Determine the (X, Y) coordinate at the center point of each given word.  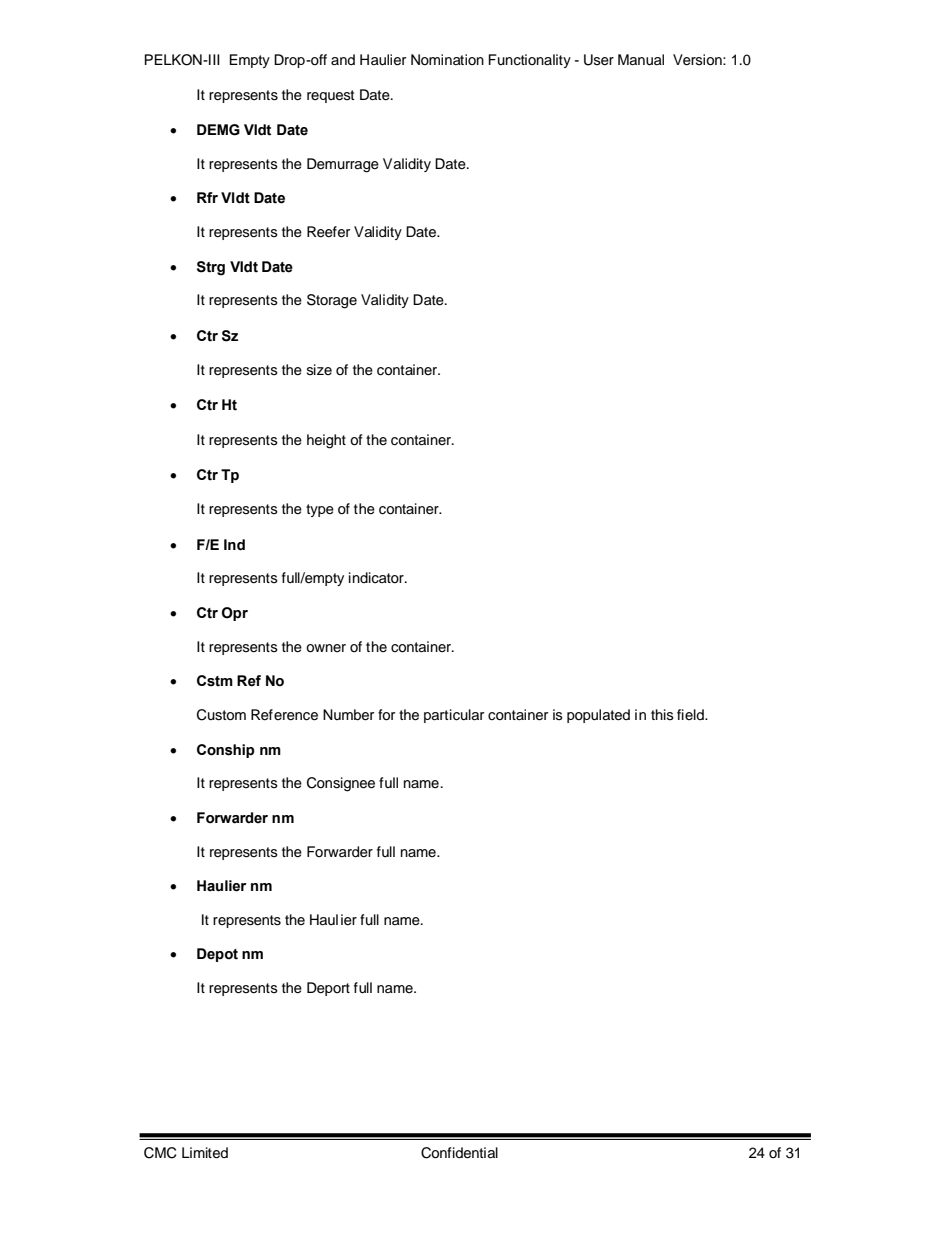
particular (454, 716)
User (599, 60)
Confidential (459, 1153)
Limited (205, 1153)
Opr (235, 614)
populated (598, 716)
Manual (641, 60)
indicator (377, 578)
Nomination (447, 59)
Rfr (207, 197)
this (662, 714)
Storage (332, 301)
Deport (328, 989)
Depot (217, 955)
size (319, 369)
